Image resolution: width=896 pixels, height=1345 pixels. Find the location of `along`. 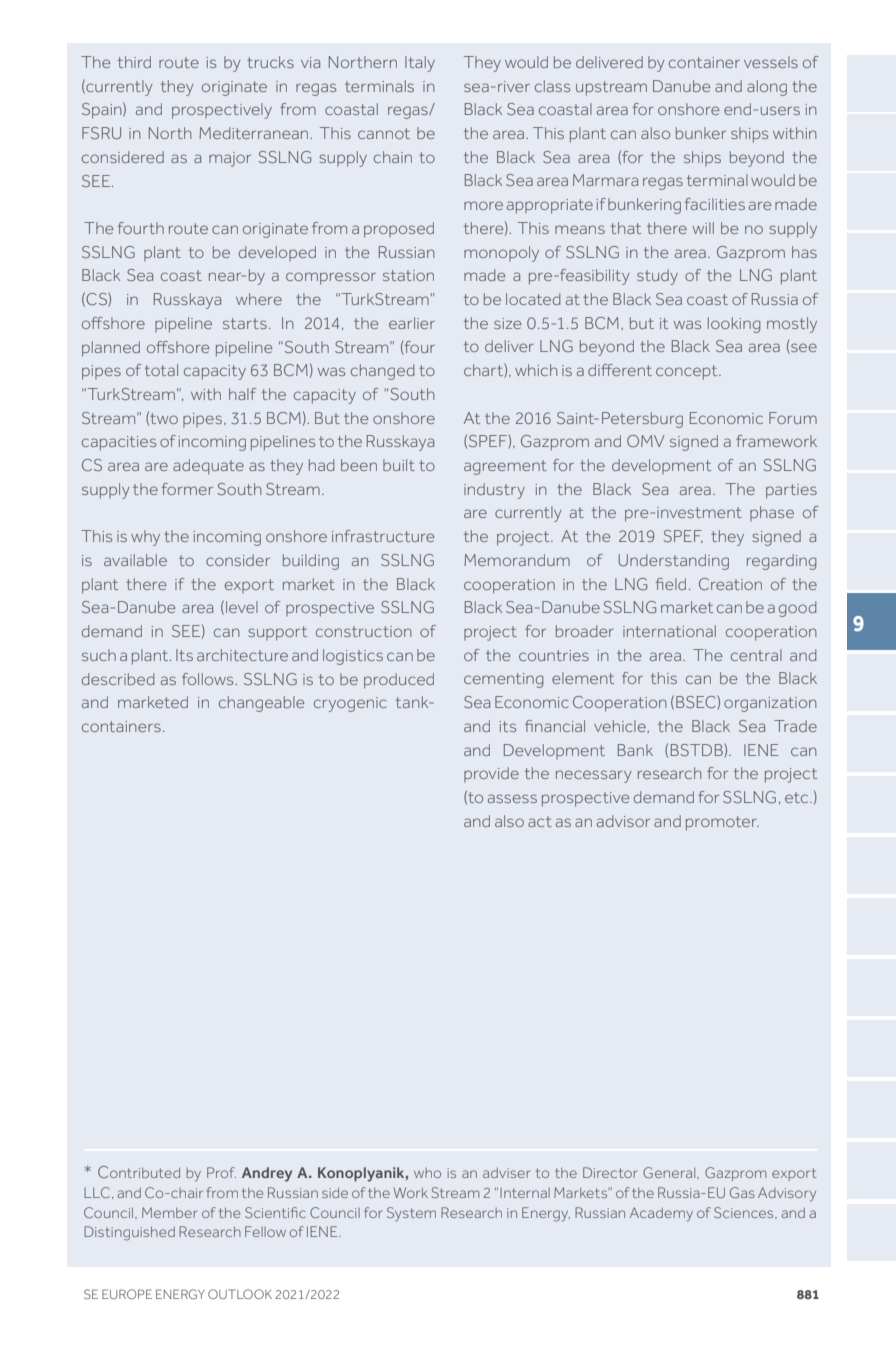

along is located at coordinates (767, 88).
